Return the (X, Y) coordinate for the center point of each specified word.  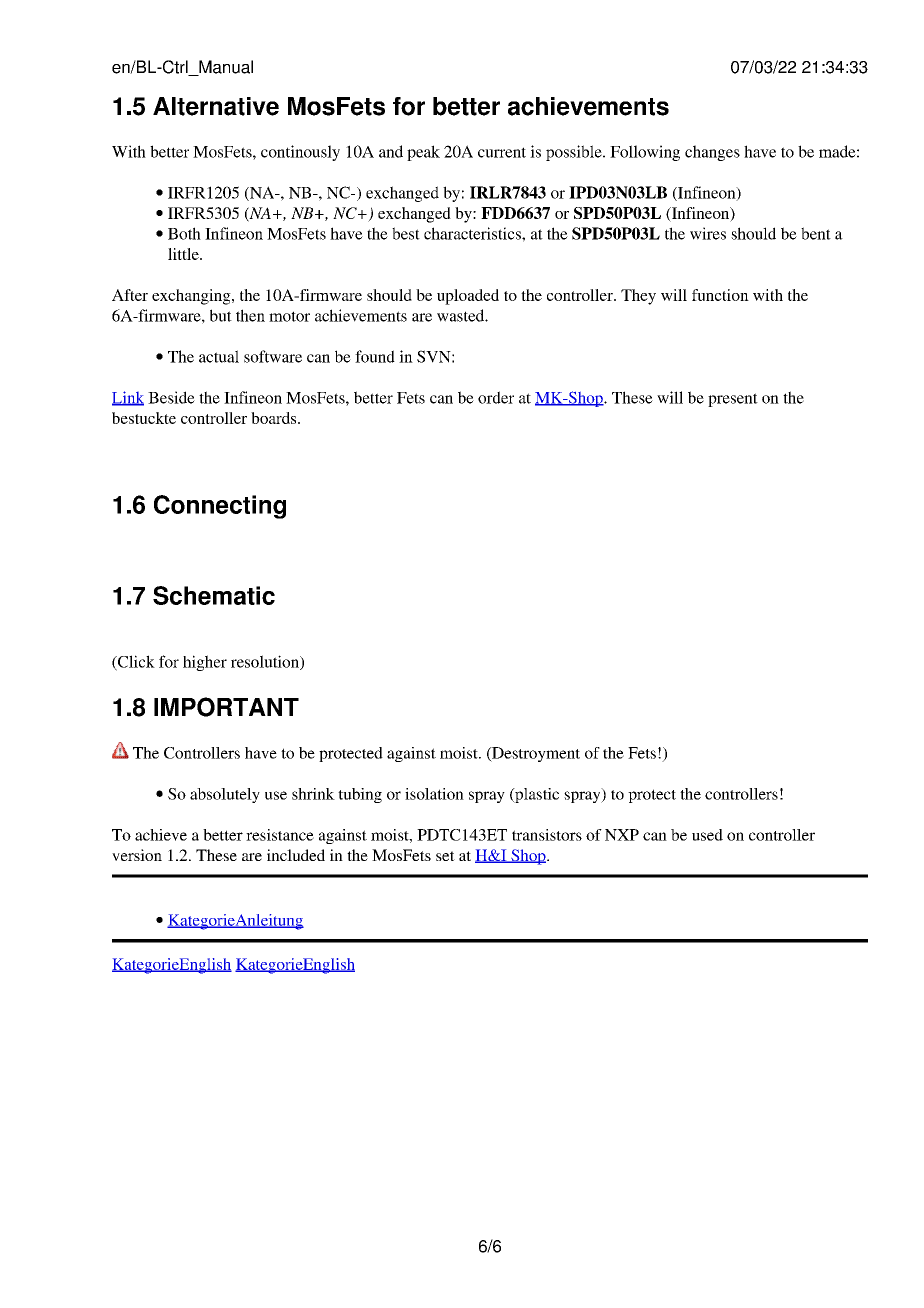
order (496, 397)
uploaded (468, 297)
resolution (266, 662)
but (221, 315)
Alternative (216, 106)
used (707, 835)
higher (205, 663)
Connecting (220, 507)
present (733, 400)
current (502, 152)
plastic (536, 795)
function (720, 295)
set (445, 856)
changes (712, 153)
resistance (280, 835)
